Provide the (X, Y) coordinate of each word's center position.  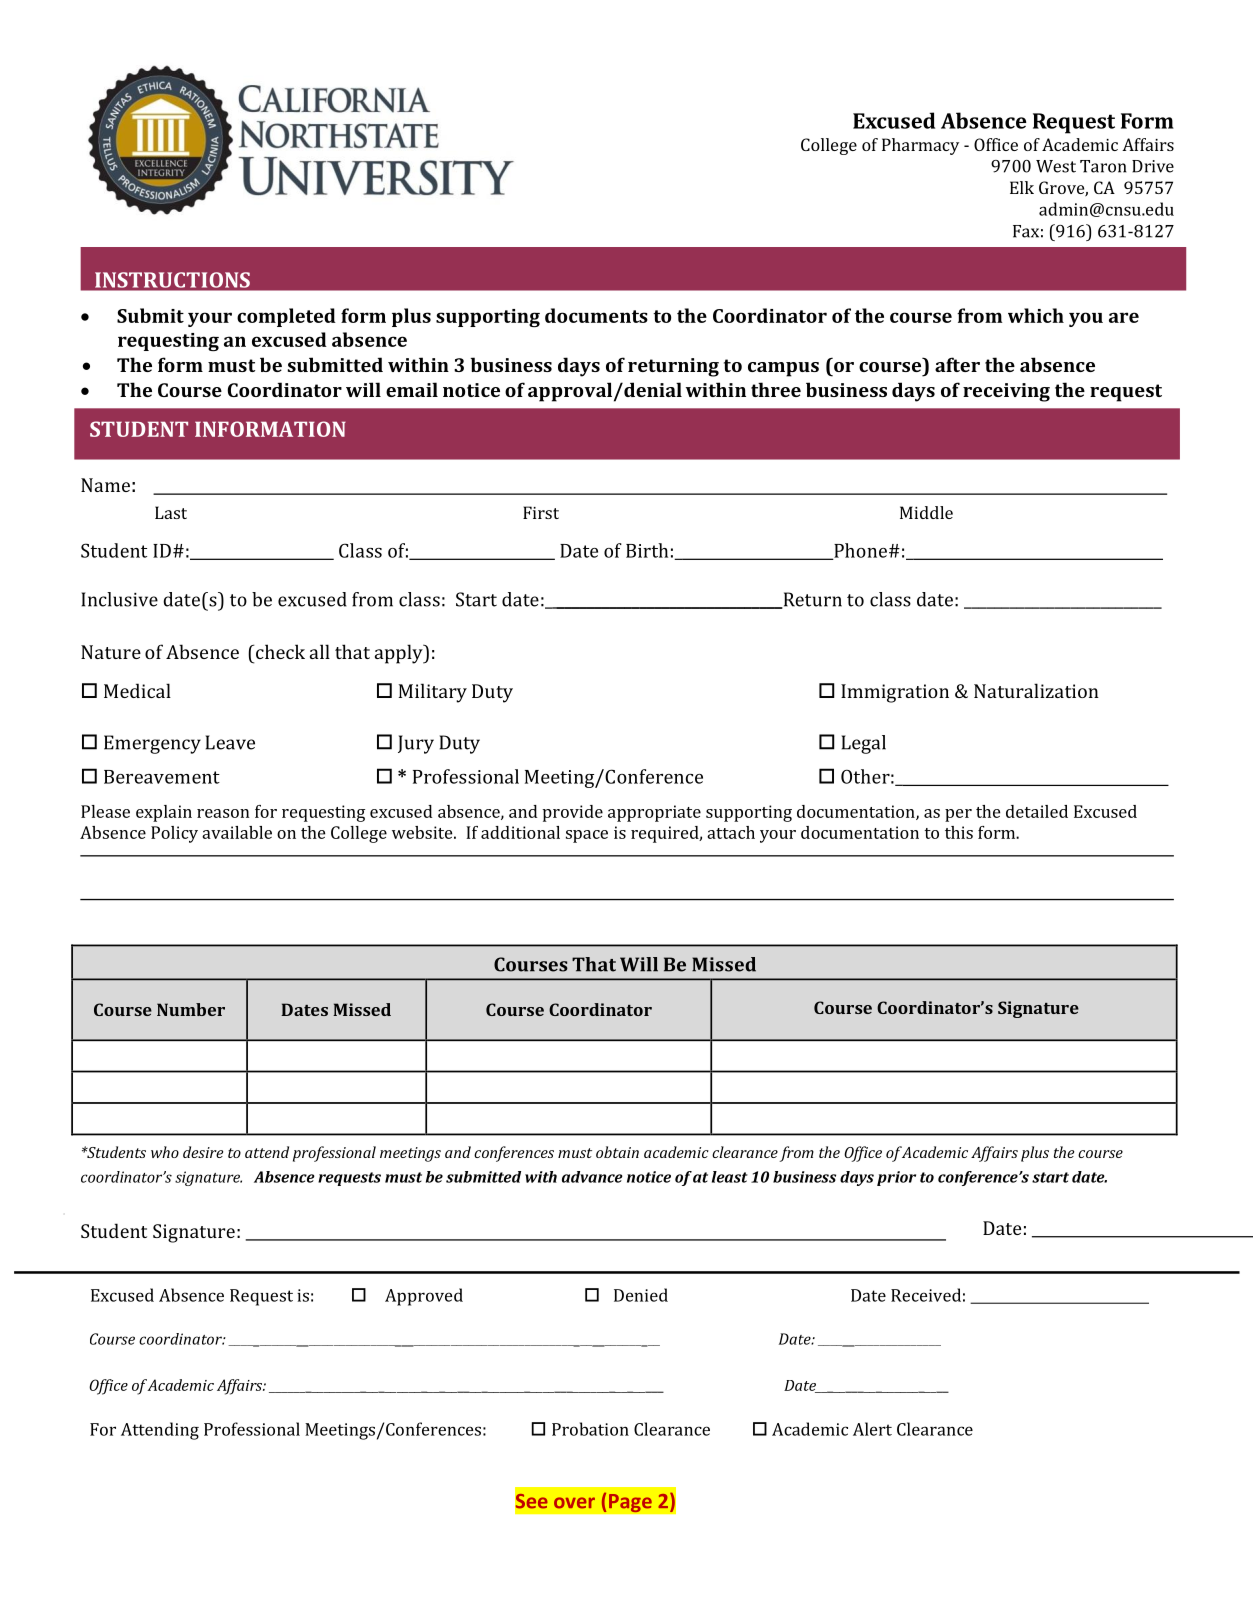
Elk (1022, 187)
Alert (872, 1429)
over (574, 1503)
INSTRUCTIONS (173, 280)
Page (630, 1503)
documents (596, 315)
